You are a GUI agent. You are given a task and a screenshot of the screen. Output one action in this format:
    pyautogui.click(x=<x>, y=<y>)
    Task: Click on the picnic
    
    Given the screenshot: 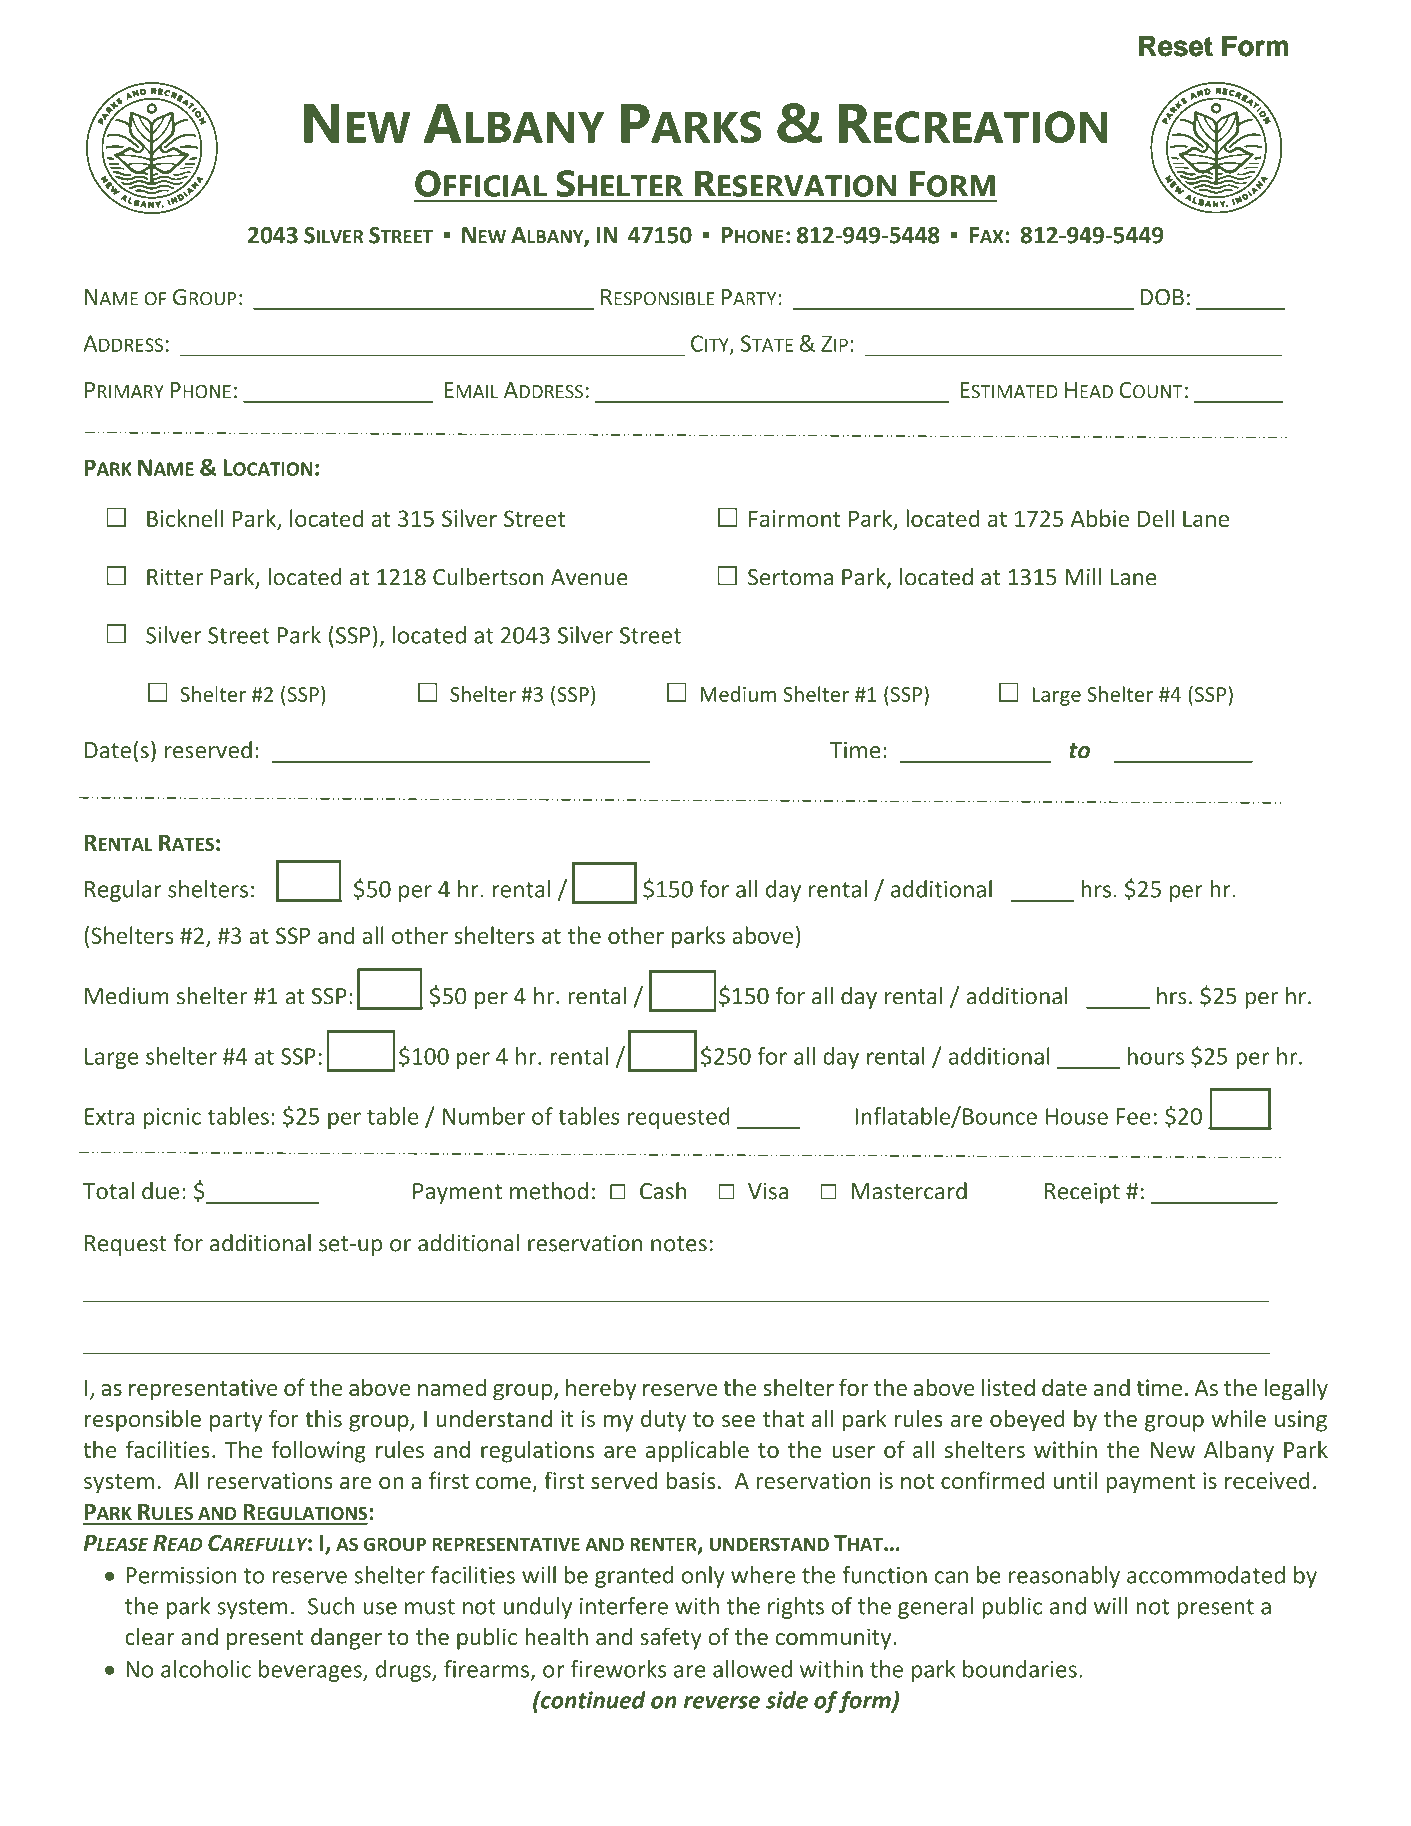 What is the action you would take?
    pyautogui.click(x=172, y=1118)
